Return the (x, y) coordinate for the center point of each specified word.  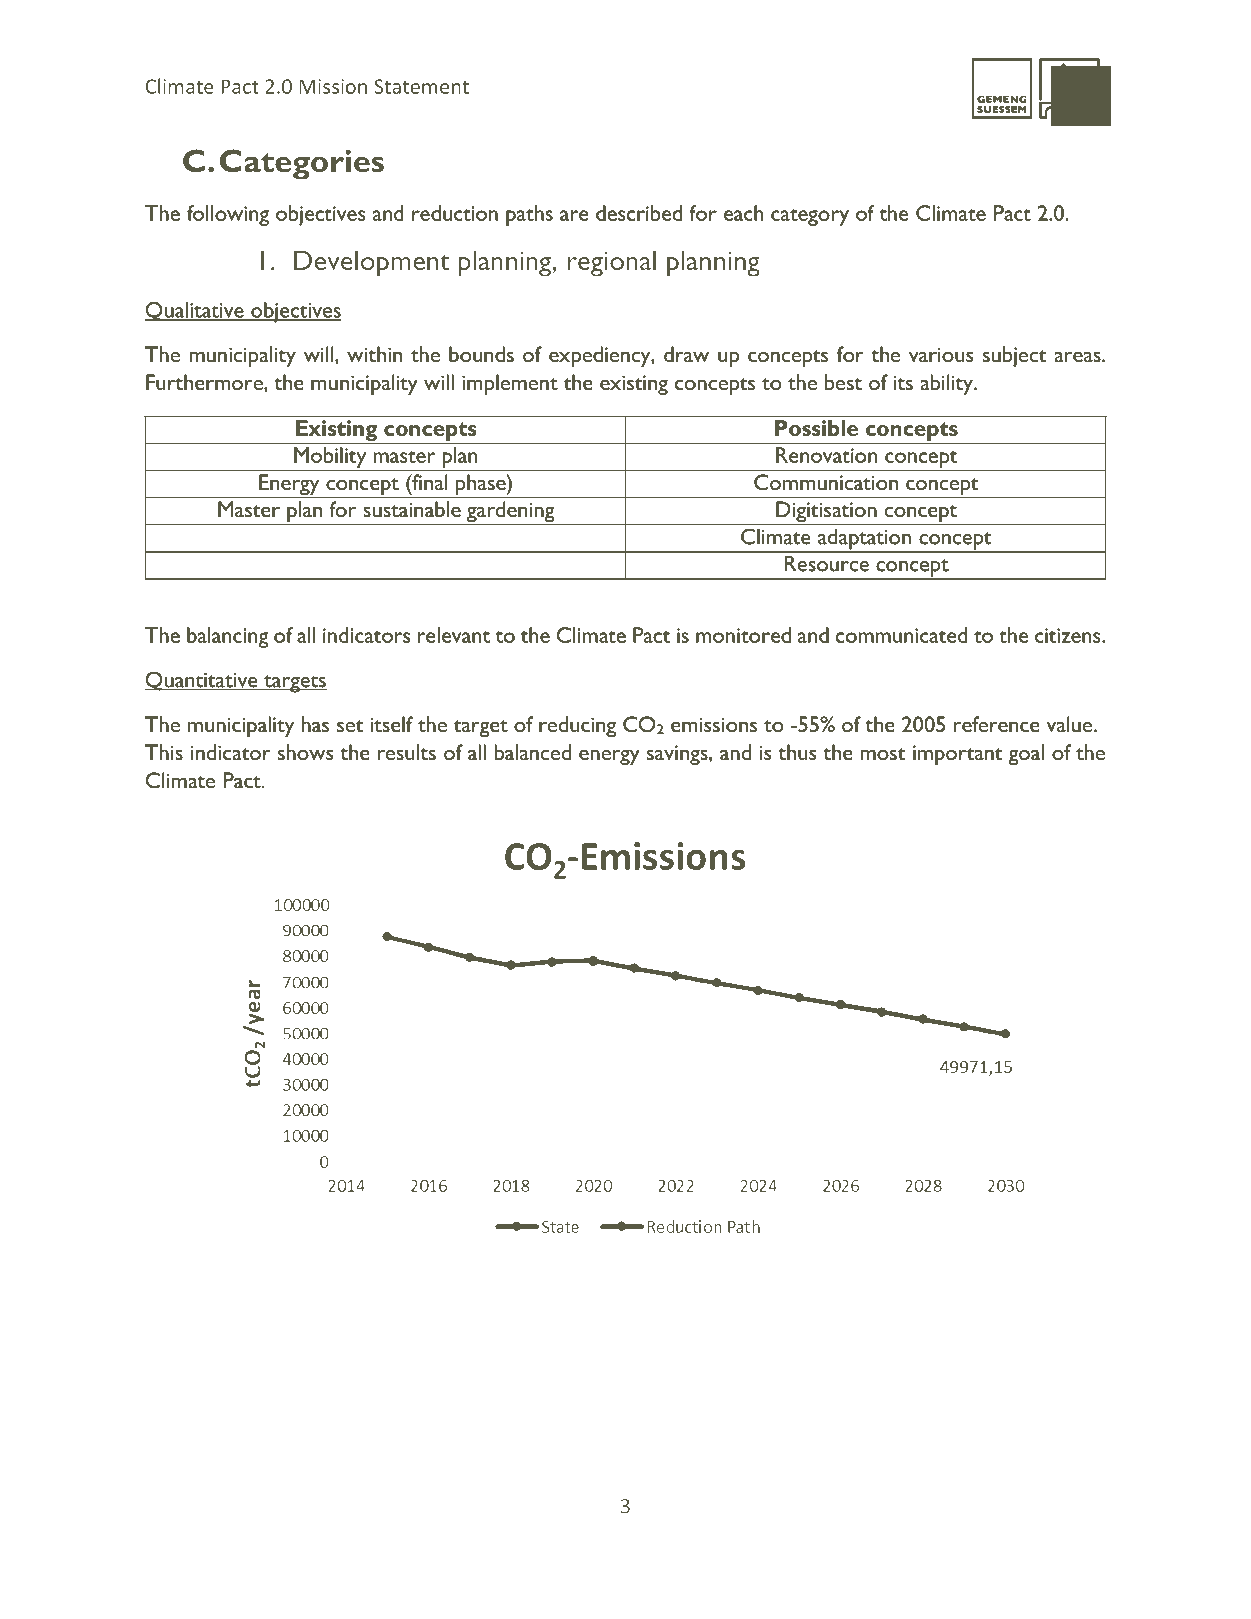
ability (947, 384)
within (374, 354)
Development (372, 263)
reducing (577, 726)
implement (510, 384)
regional (612, 263)
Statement (421, 86)
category (810, 217)
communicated (902, 635)
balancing (228, 637)
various (941, 354)
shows (305, 752)
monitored (743, 635)
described (639, 213)
